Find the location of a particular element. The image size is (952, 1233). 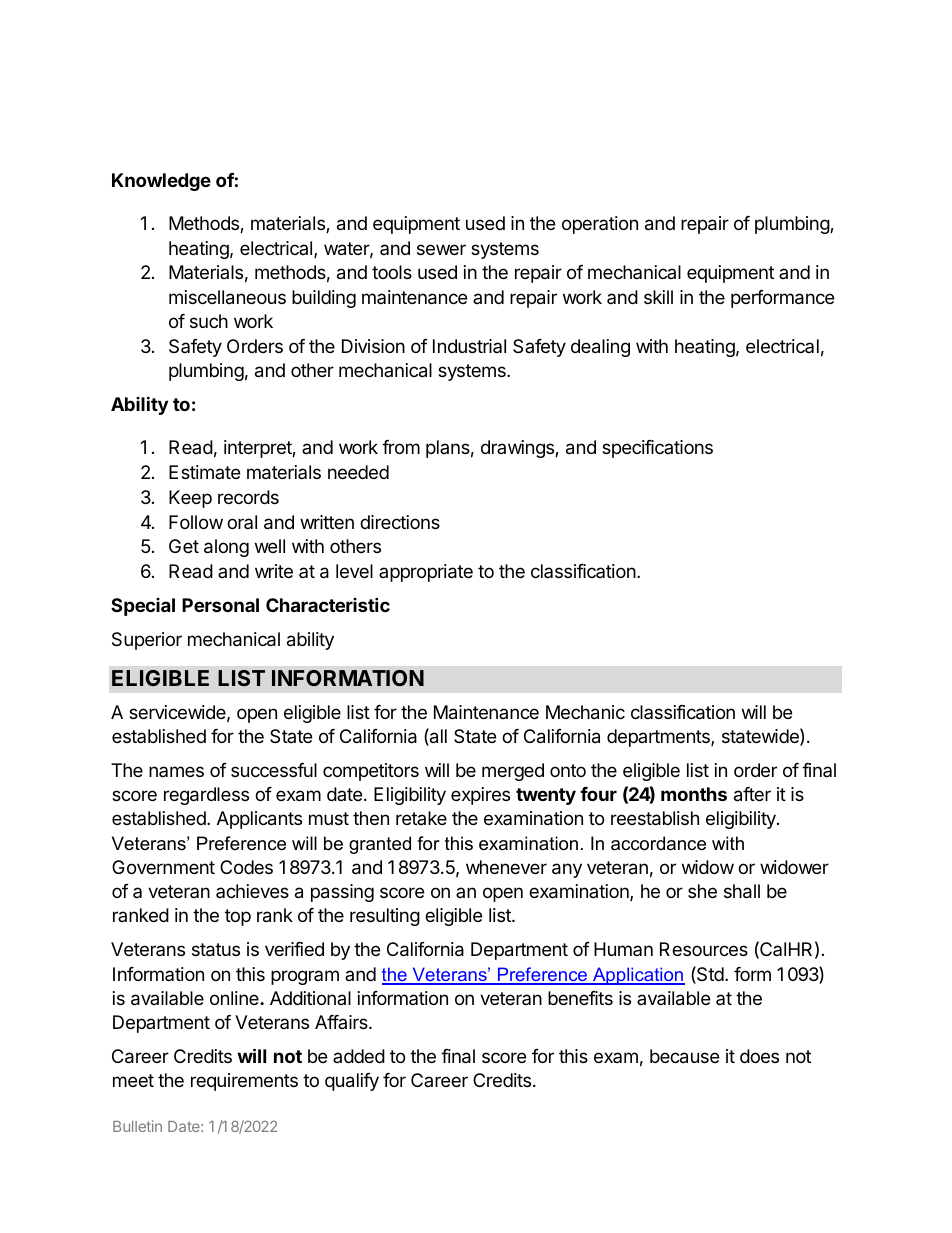

Knowledge is located at coordinates (161, 182).
